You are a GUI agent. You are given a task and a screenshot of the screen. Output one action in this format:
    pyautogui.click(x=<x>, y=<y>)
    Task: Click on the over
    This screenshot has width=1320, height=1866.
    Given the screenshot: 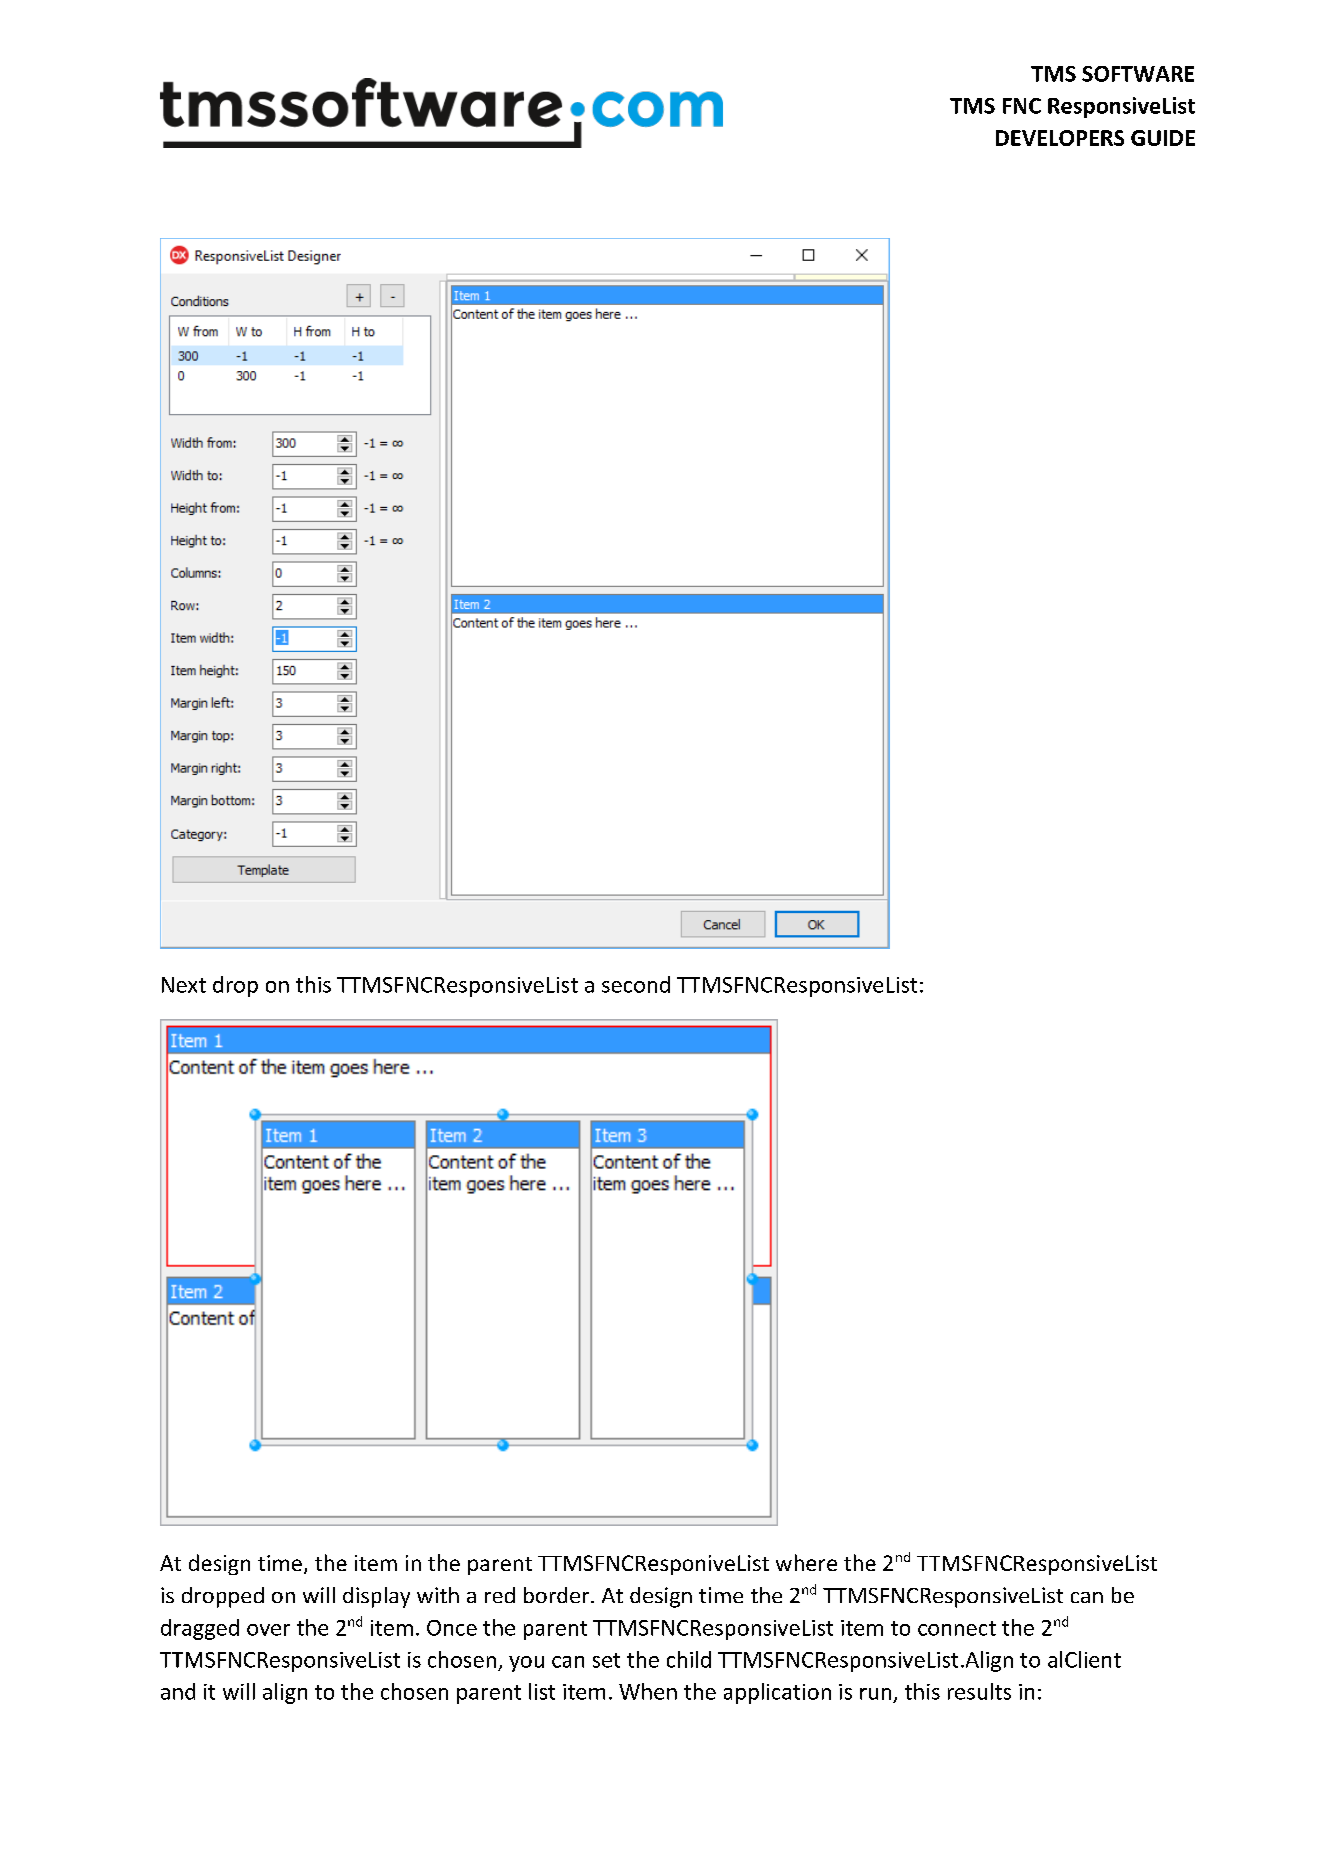 What is the action you would take?
    pyautogui.click(x=268, y=1630)
